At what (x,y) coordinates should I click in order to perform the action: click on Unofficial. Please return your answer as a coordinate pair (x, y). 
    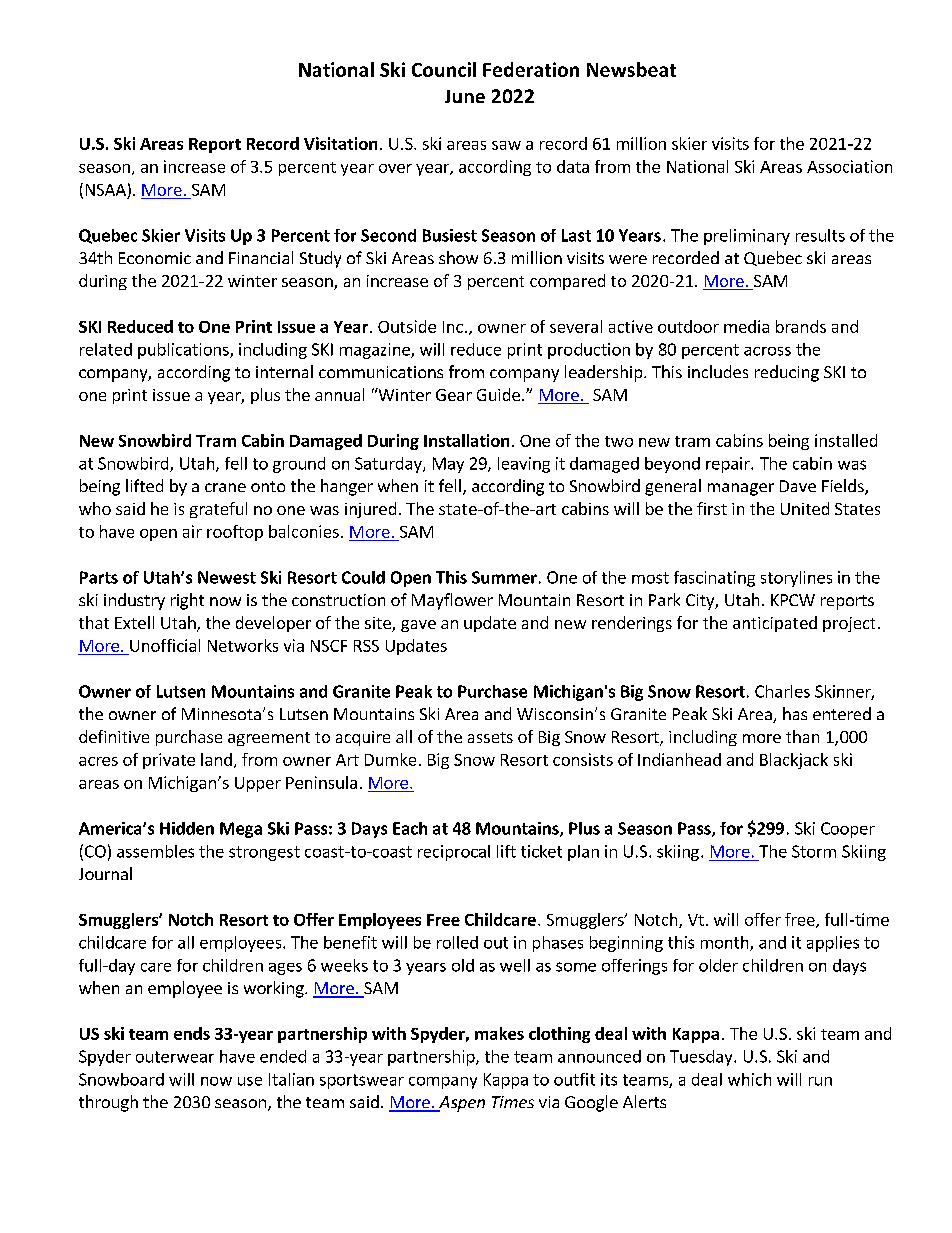
    Looking at the image, I should click on (165, 645).
